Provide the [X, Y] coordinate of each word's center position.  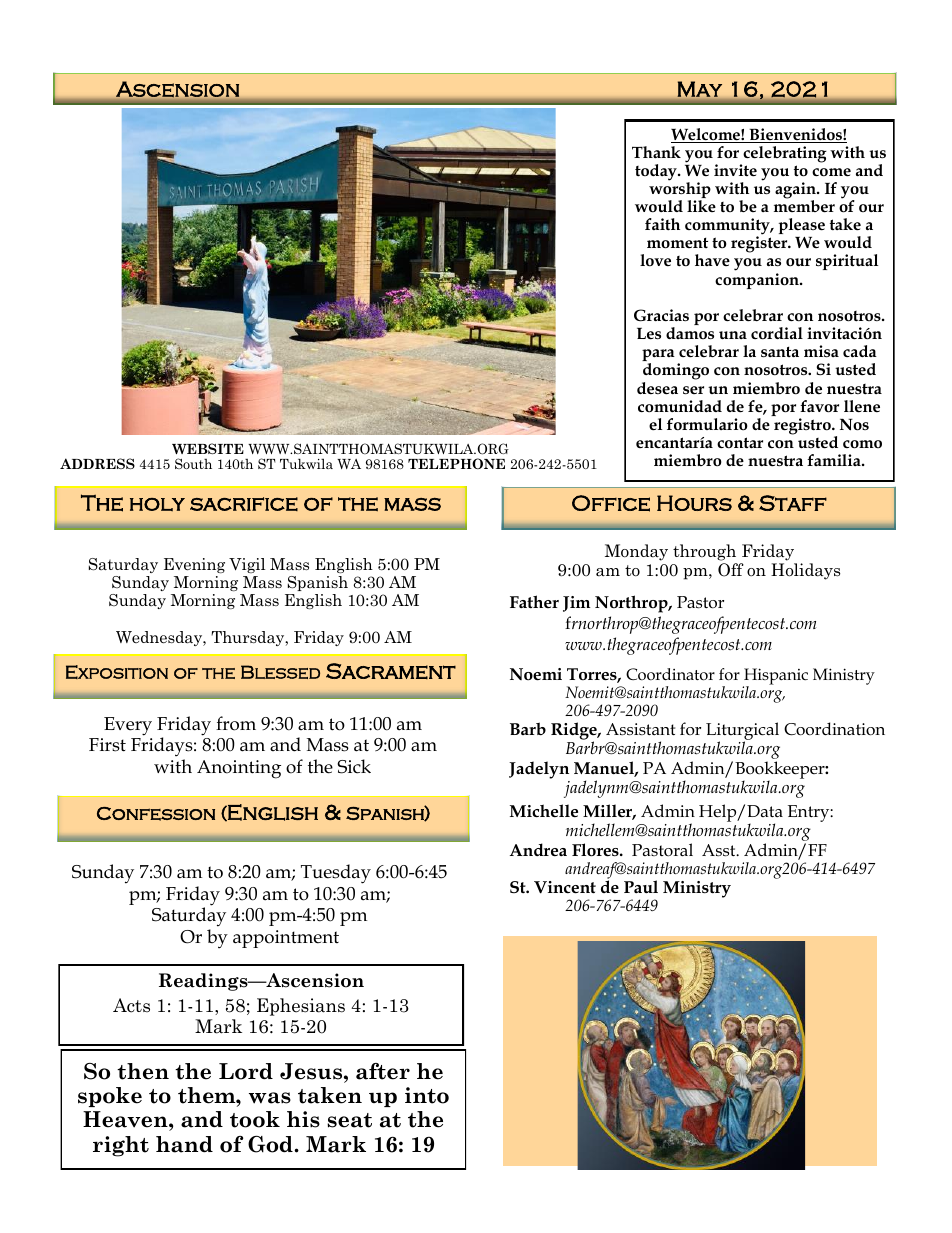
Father [534, 601]
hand [184, 1144]
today [657, 172]
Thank [656, 152]
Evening [194, 565]
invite [735, 170]
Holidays [805, 571]
